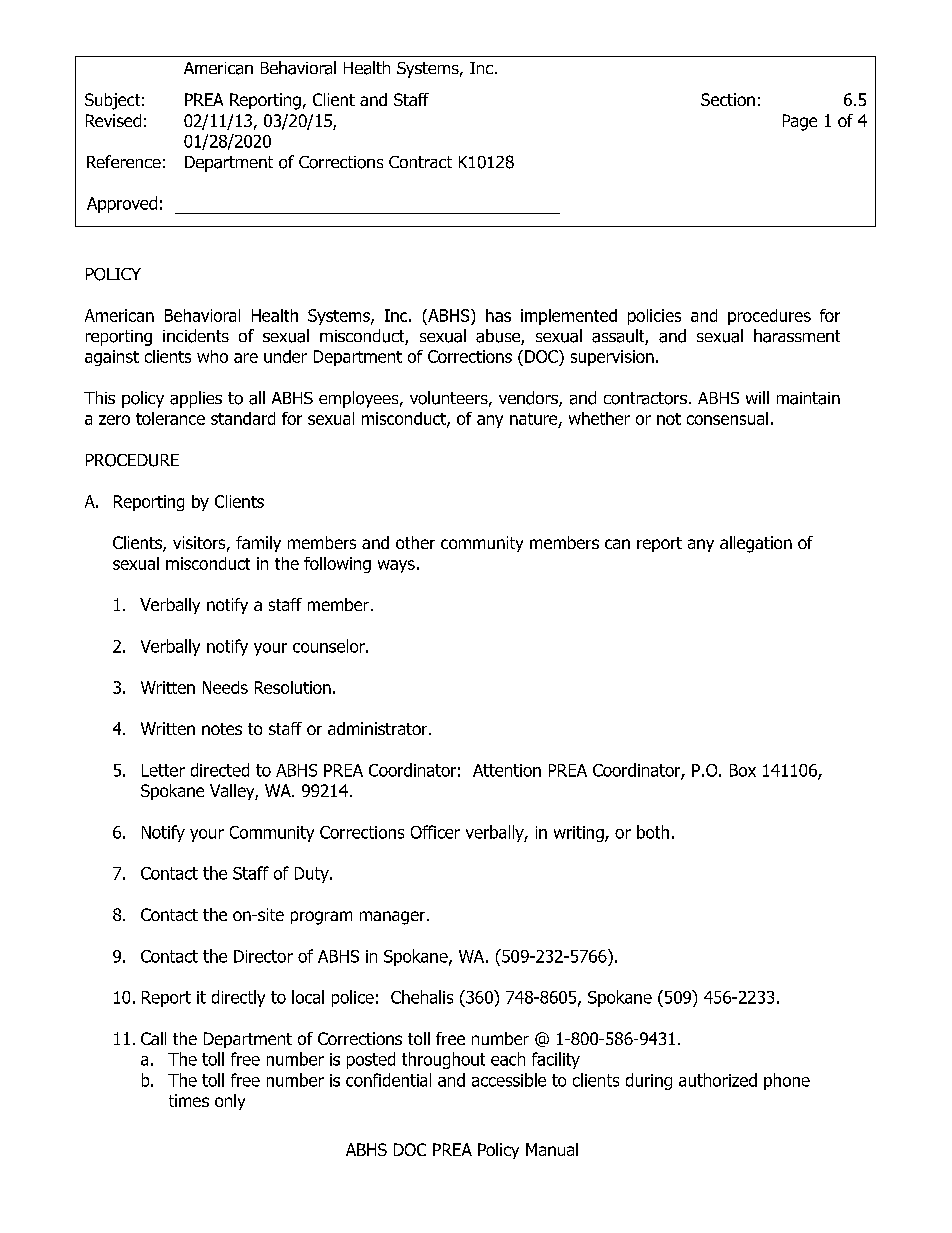 The height and width of the page is (1233, 952). Describe the element at coordinates (225, 687) in the page. I see `Needs` at that location.
